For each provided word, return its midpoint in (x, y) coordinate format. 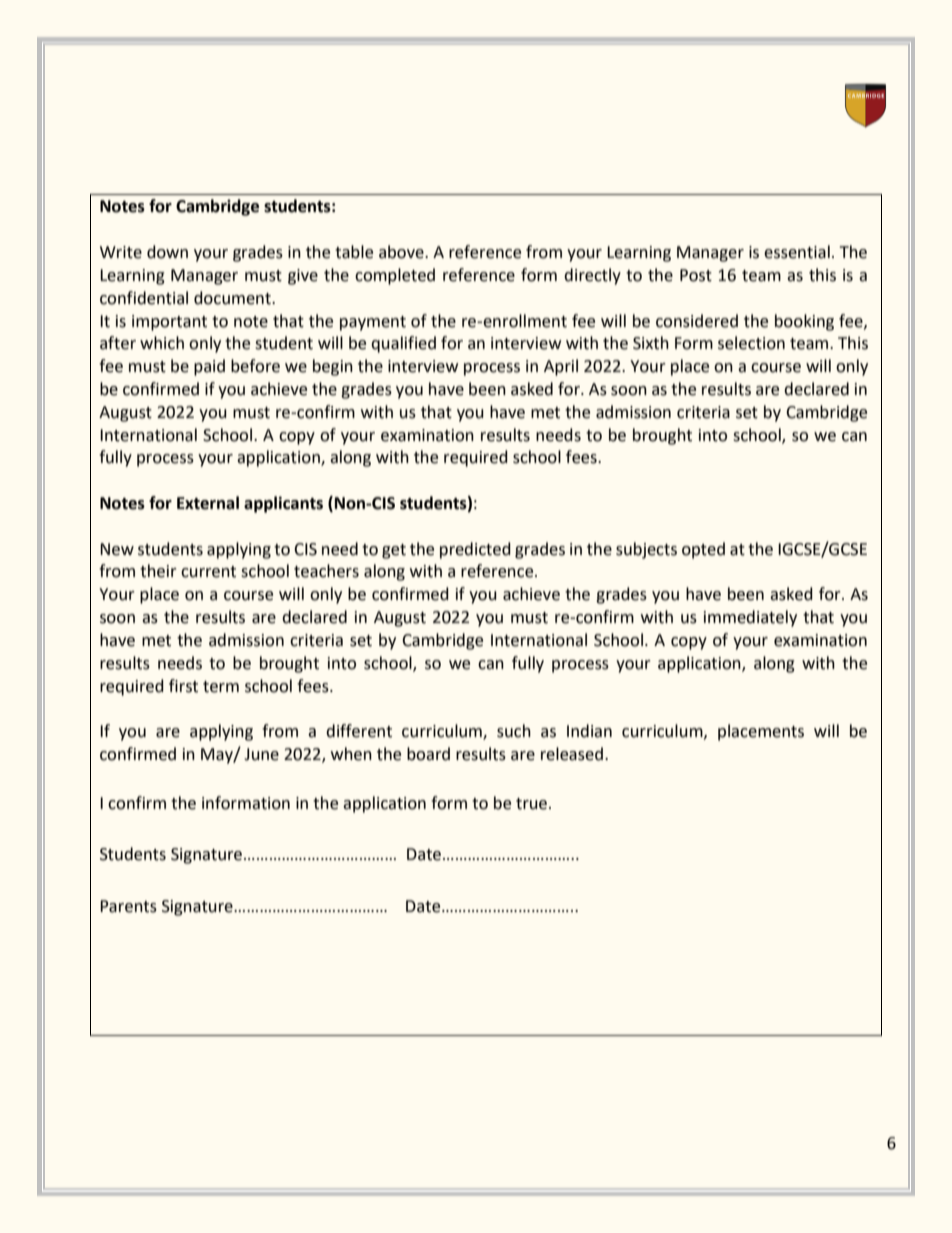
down (167, 252)
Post (696, 275)
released (572, 754)
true (533, 804)
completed (395, 276)
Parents (128, 906)
